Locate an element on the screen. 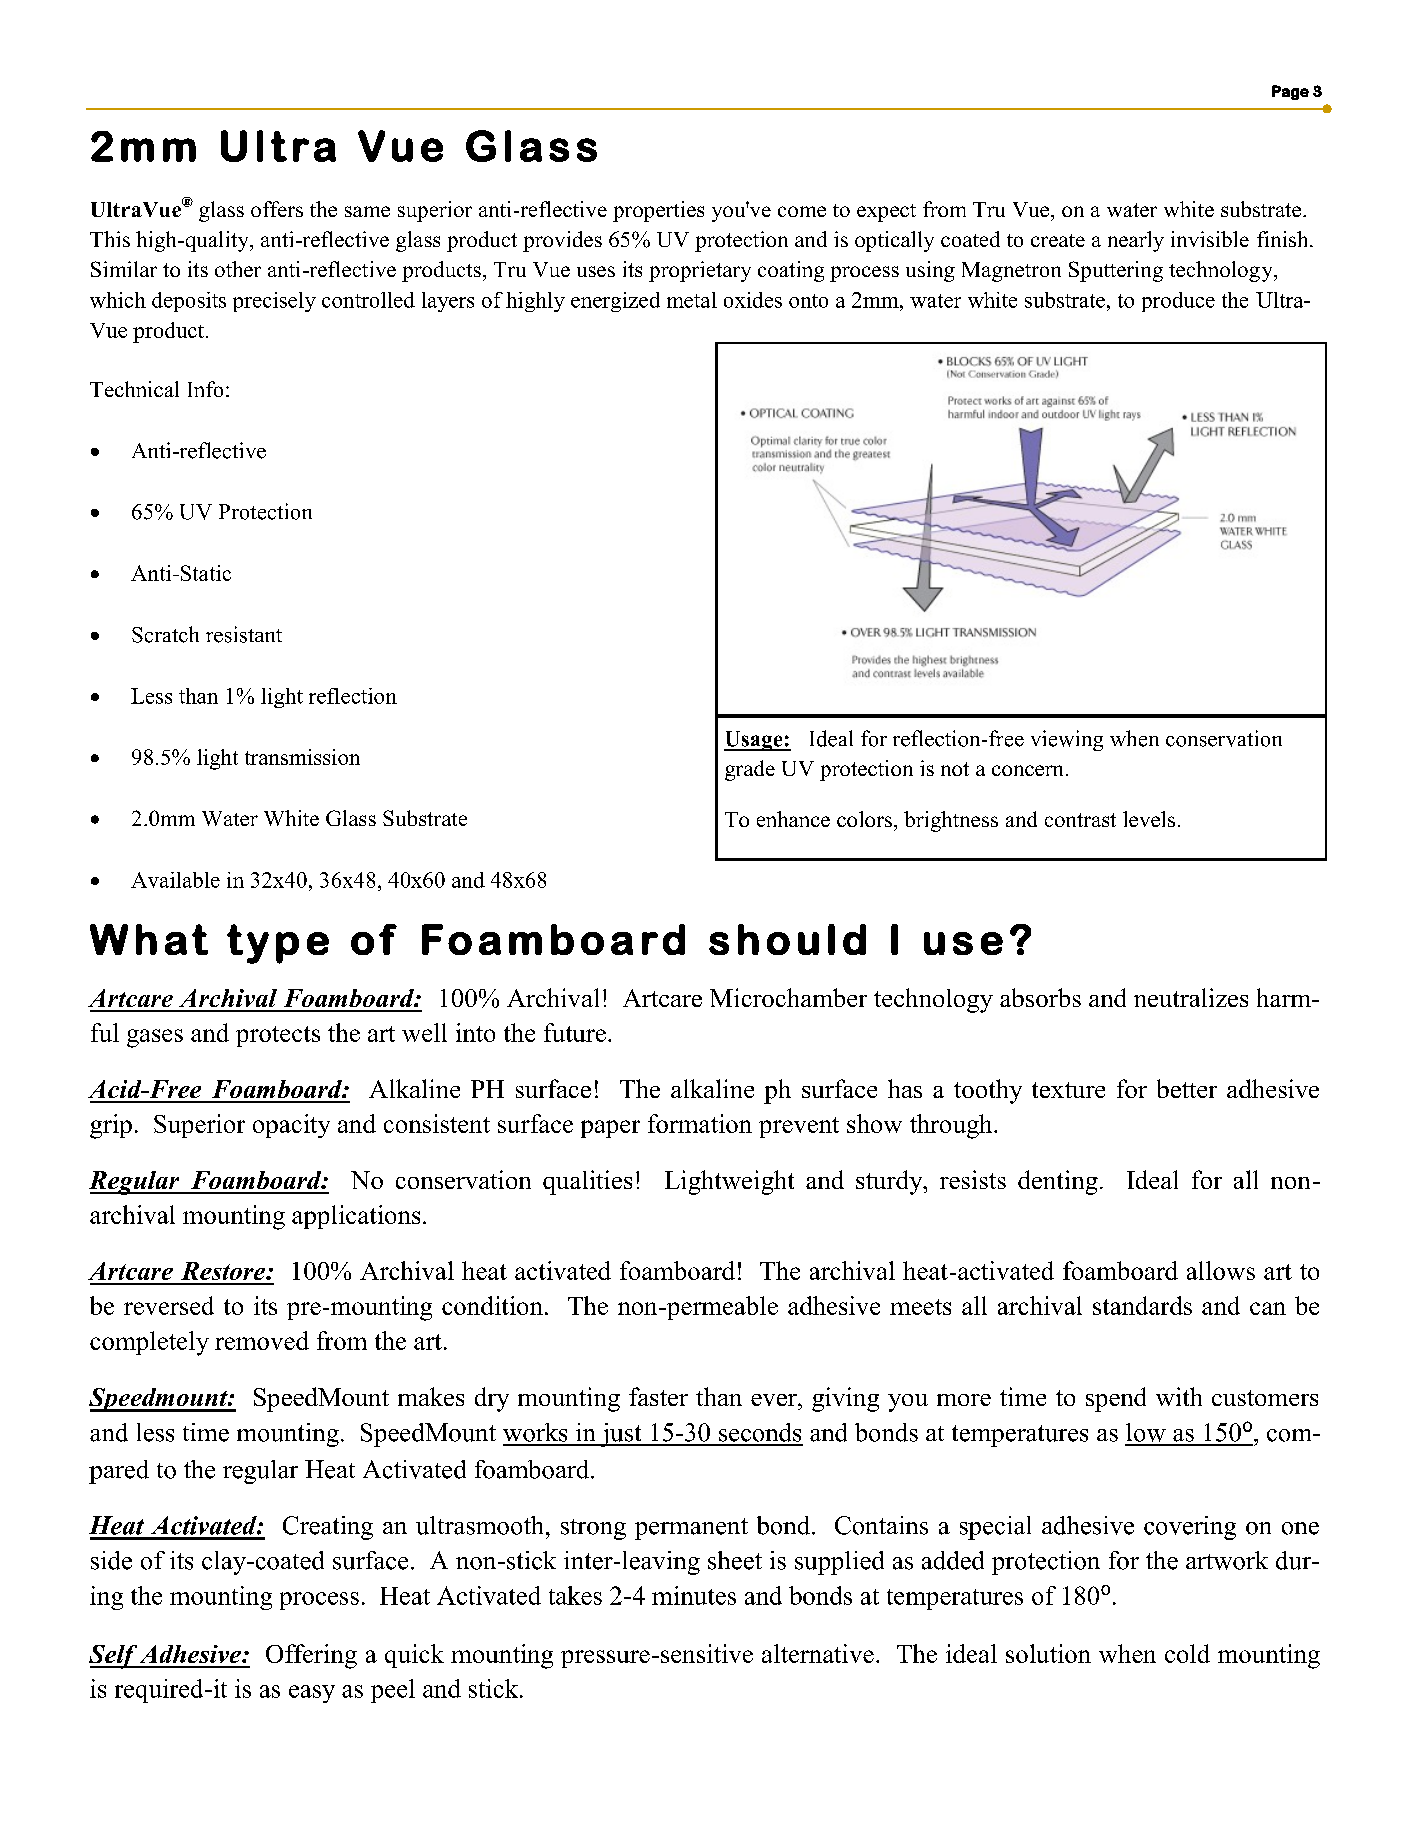 This screenshot has height=1825, width=1410. properties is located at coordinates (658, 211).
